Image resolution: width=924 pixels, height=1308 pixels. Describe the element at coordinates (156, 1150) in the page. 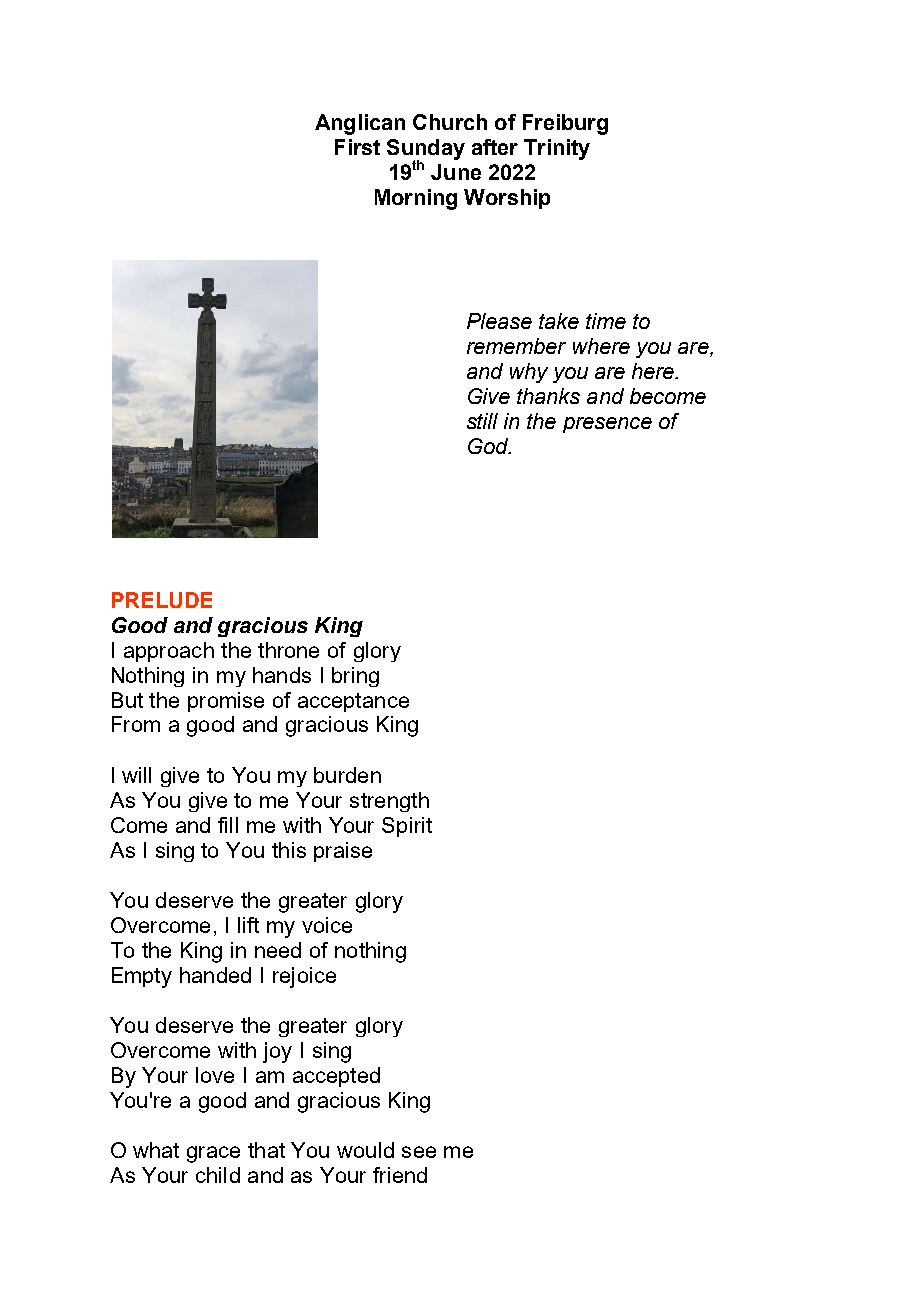

I see `what` at that location.
